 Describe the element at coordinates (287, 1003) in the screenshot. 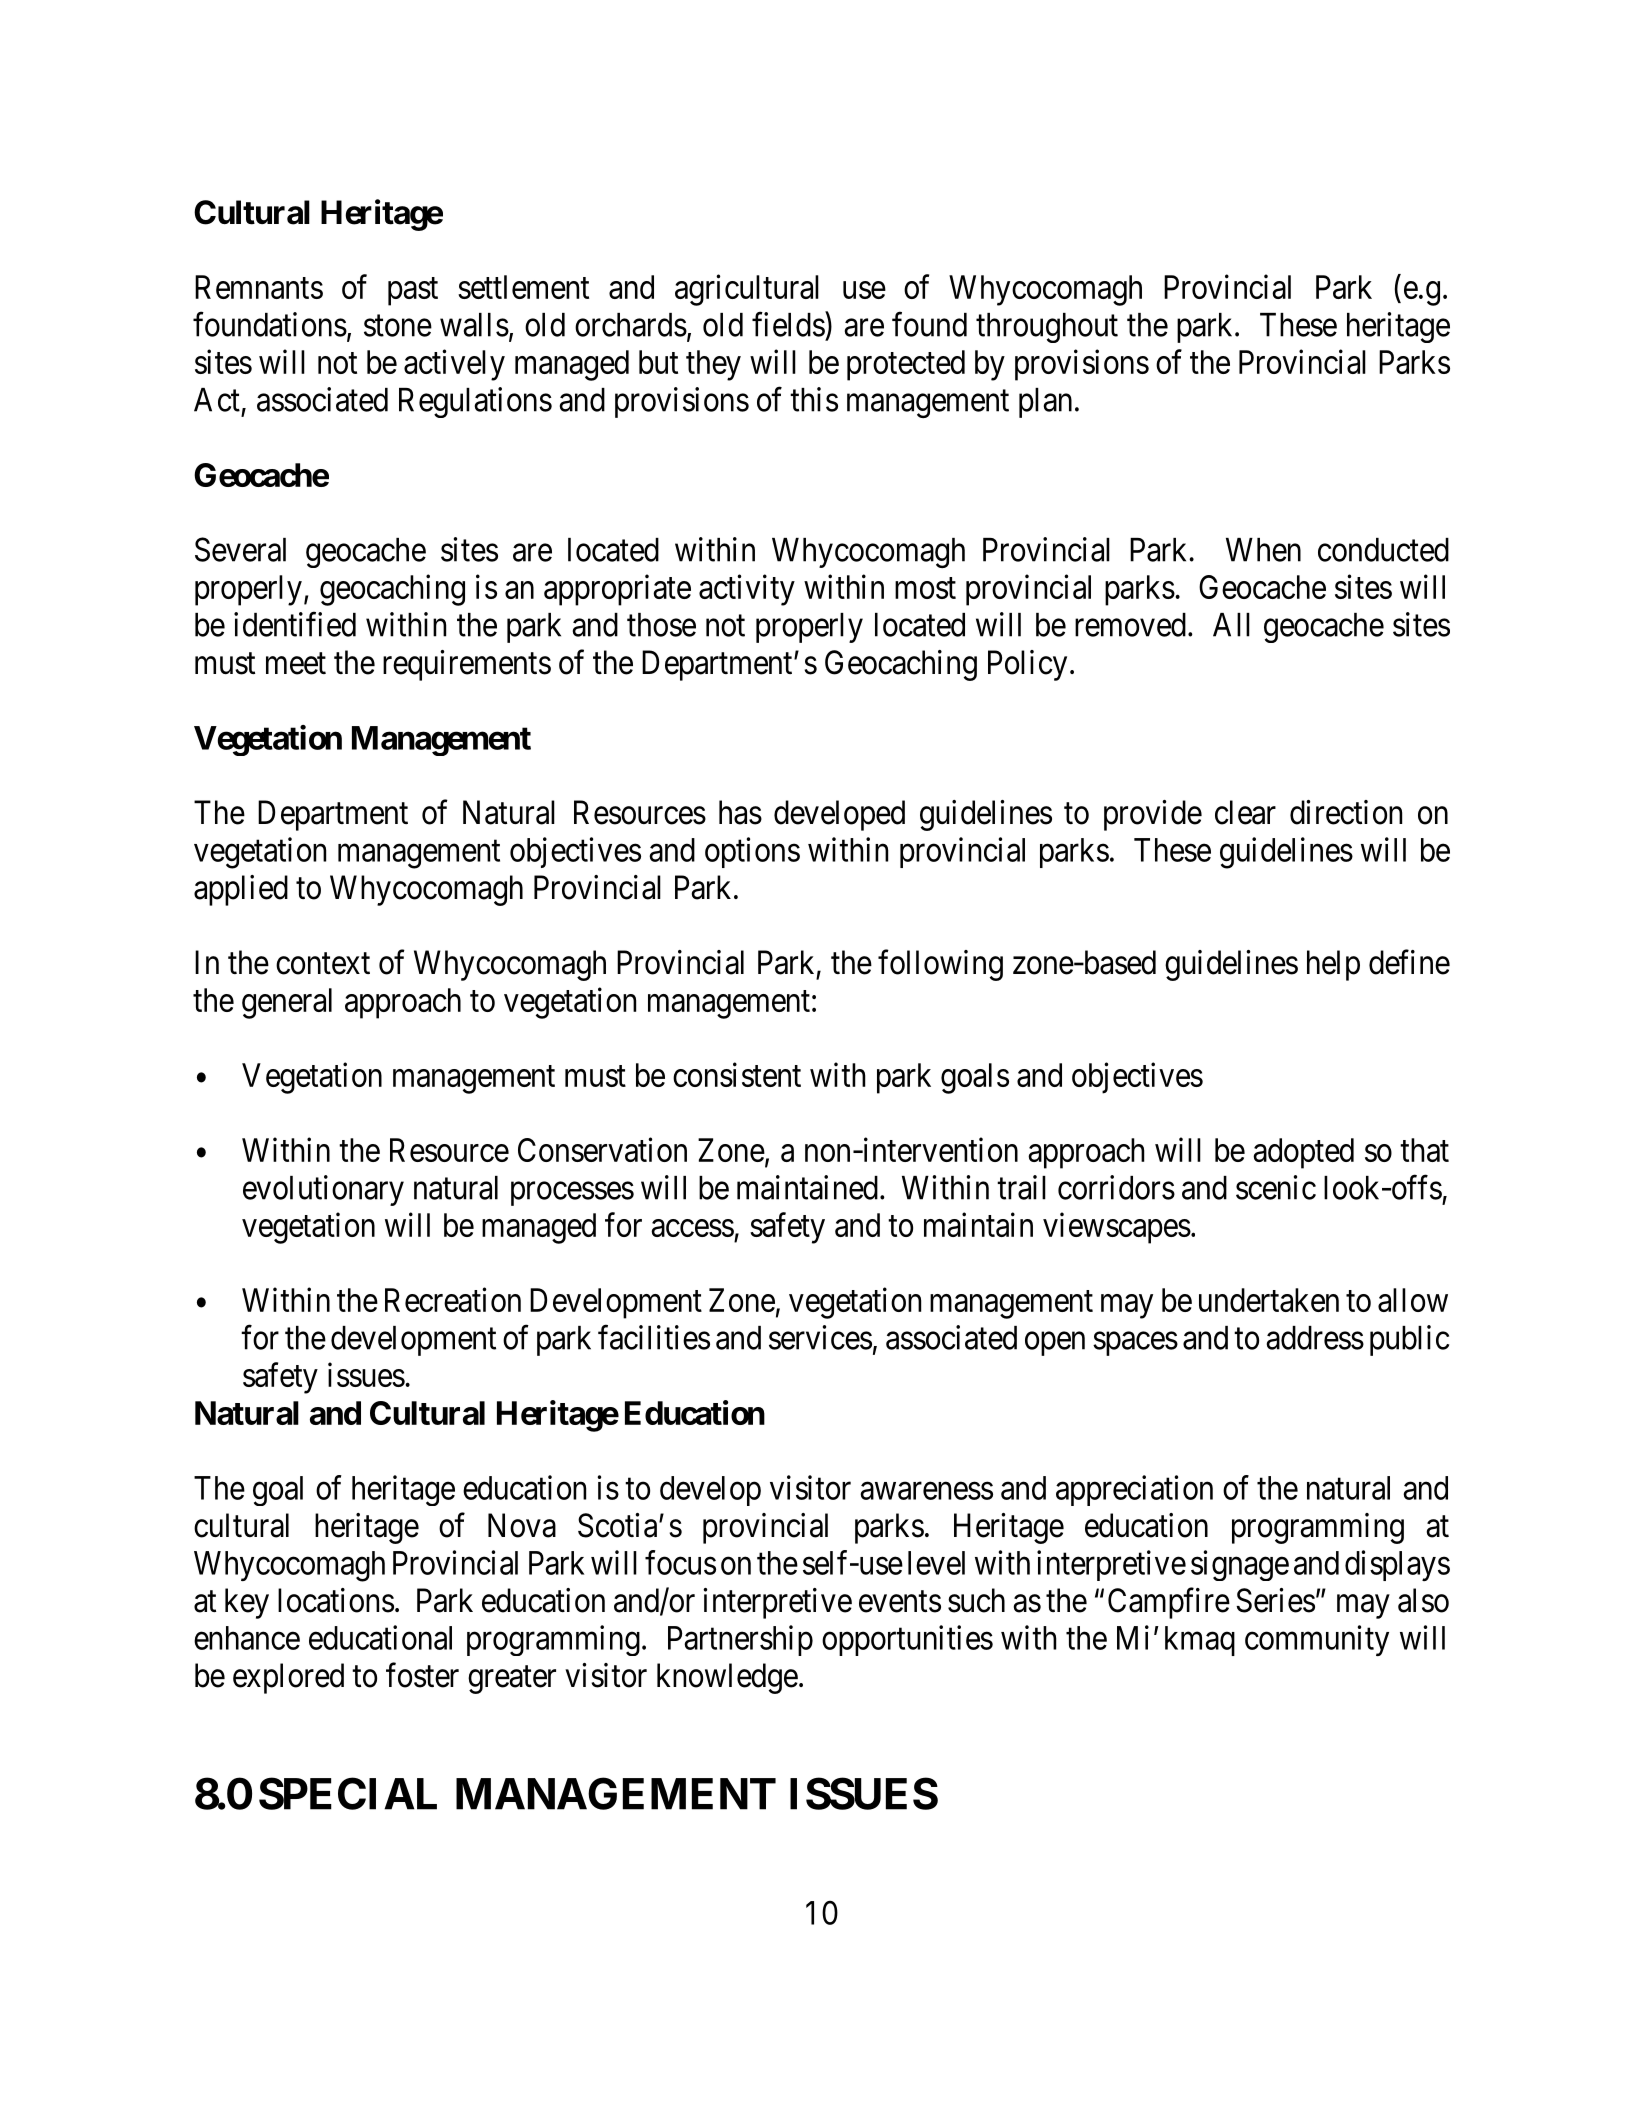

I see `general` at that location.
